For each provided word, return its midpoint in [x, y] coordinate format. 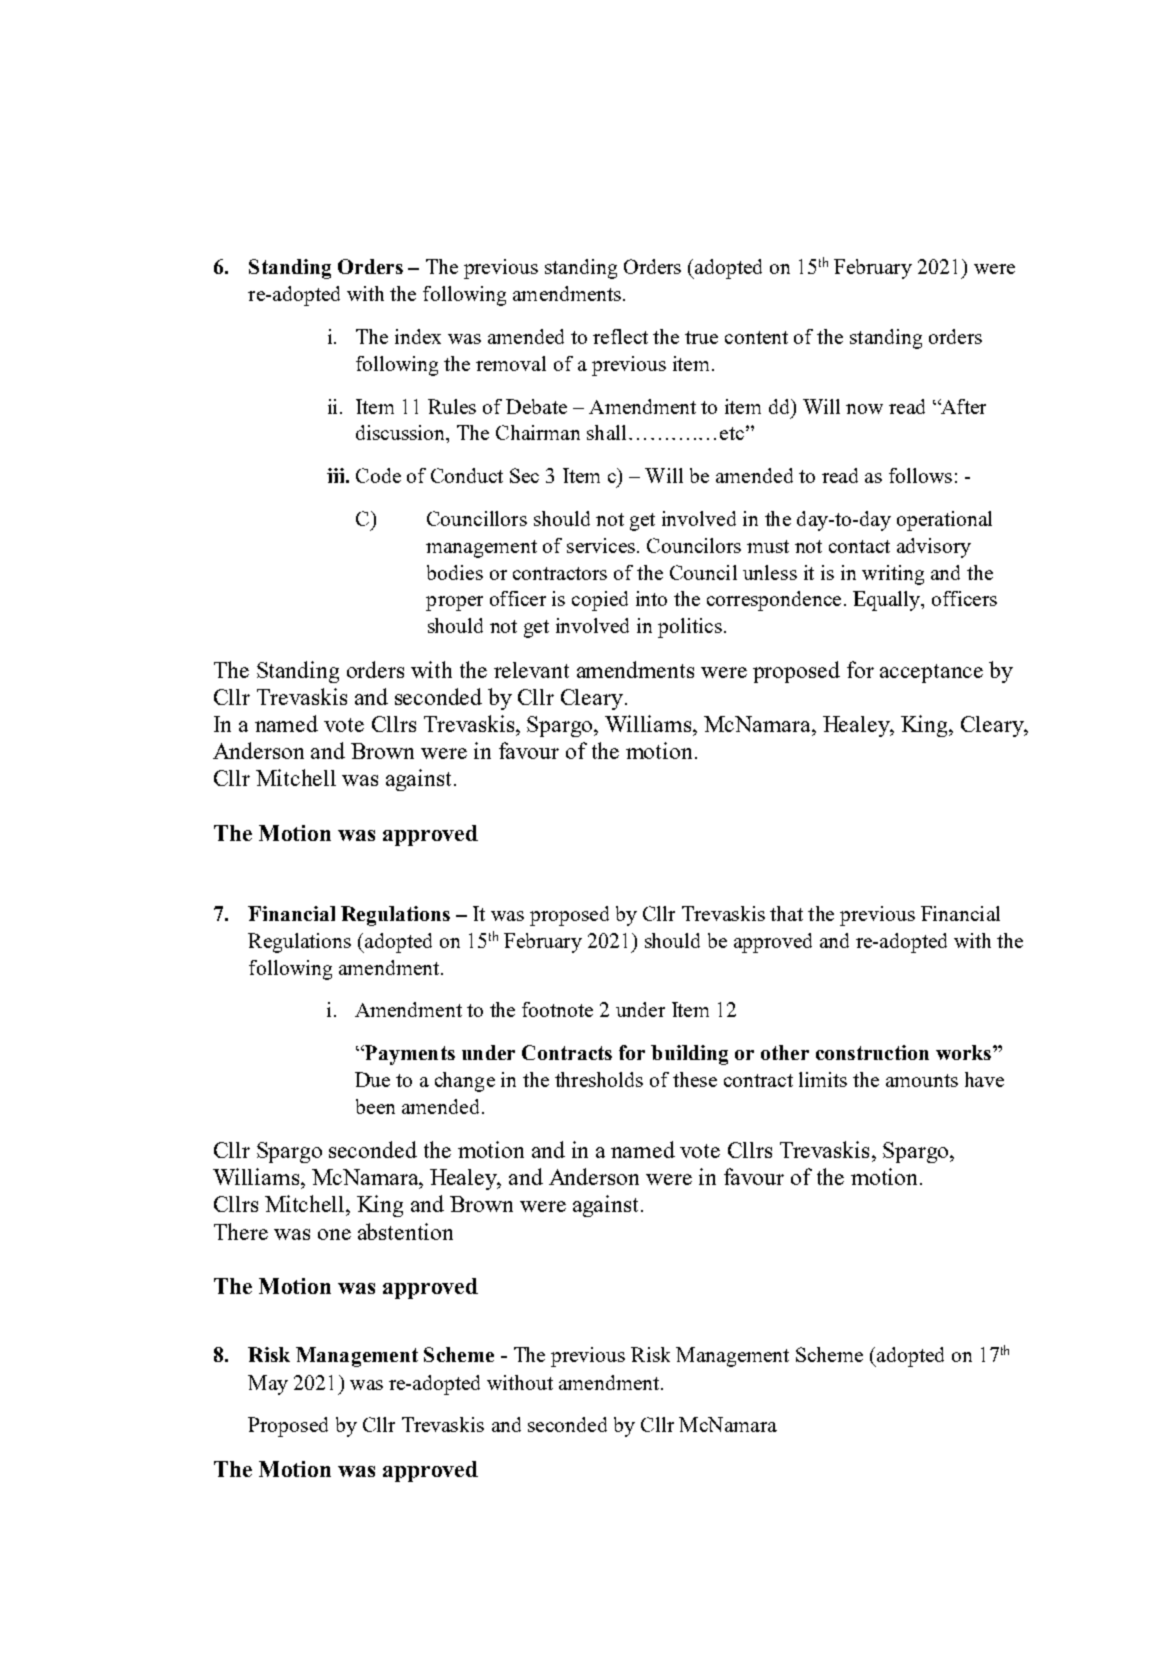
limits [823, 1079]
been [375, 1106]
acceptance [931, 673]
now [864, 409]
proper [454, 603]
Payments [408, 1055]
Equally [887, 601]
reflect [620, 336]
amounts [922, 1080]
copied [600, 601]
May [268, 1385]
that [786, 913]
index [418, 336]
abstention [405, 1231]
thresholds [599, 1079]
